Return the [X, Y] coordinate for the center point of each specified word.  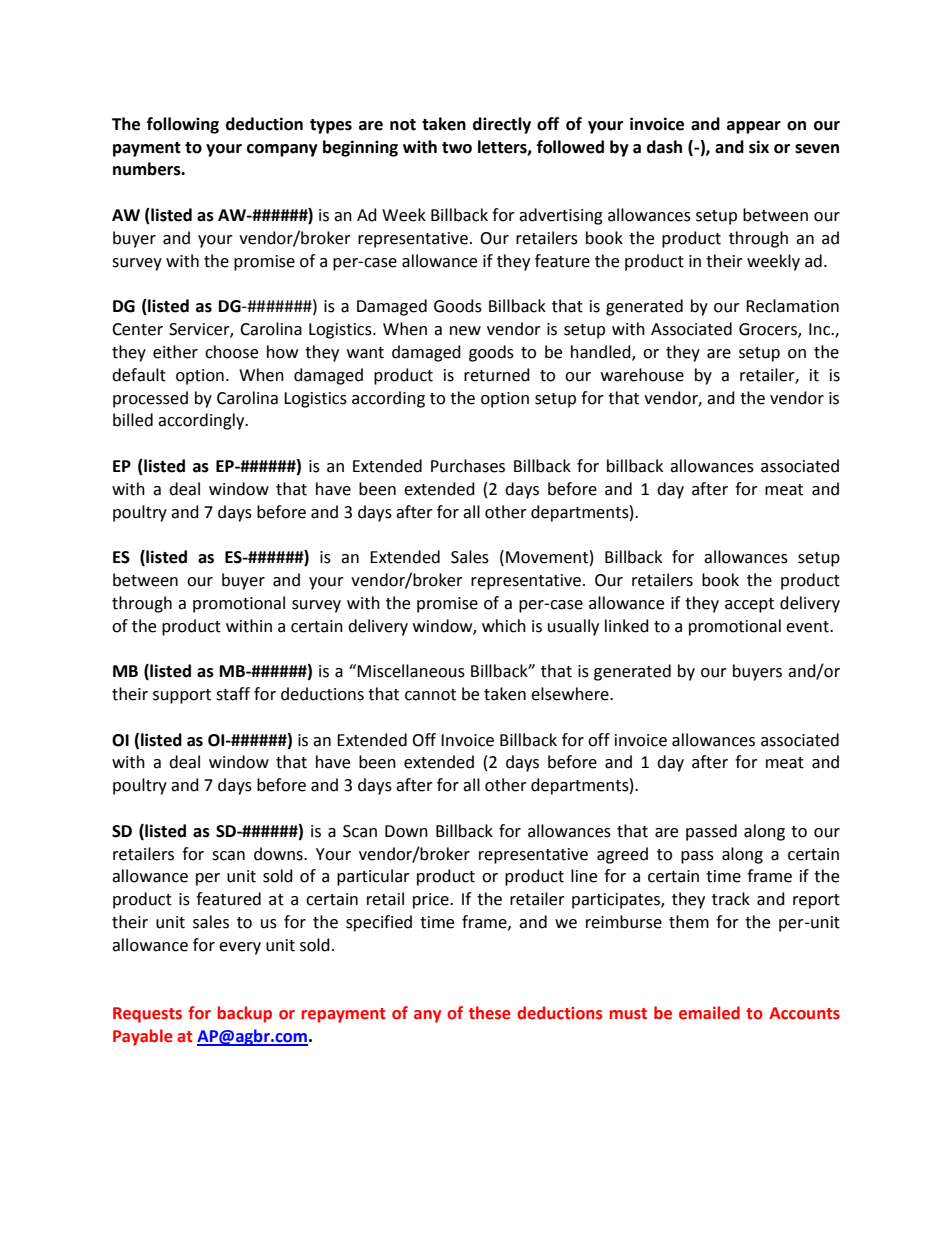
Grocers [769, 330]
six [759, 147]
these [490, 1013]
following [183, 125]
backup [245, 1014]
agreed [622, 855]
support [182, 696]
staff [233, 694]
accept [749, 605]
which [504, 626]
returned [497, 375]
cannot [430, 695]
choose [231, 352]
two [457, 148]
